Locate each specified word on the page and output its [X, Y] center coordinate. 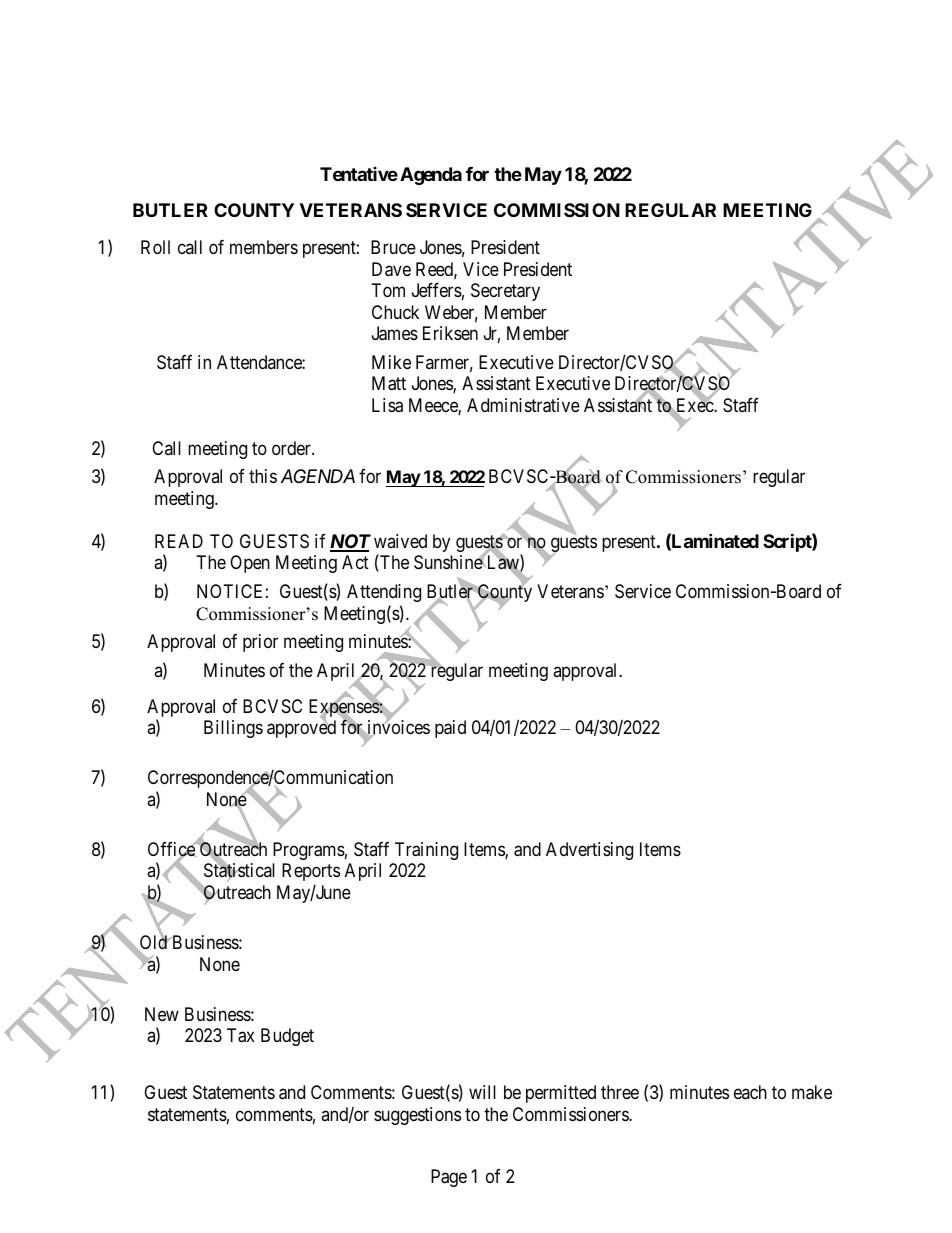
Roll [155, 247]
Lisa [387, 405]
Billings [233, 729]
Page [449, 1178]
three [620, 1092]
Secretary [505, 292]
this [263, 476]
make [812, 1092]
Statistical [239, 872]
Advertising [589, 851]
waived [400, 541]
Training [426, 851]
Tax [241, 1035]
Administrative [523, 405]
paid [450, 729]
